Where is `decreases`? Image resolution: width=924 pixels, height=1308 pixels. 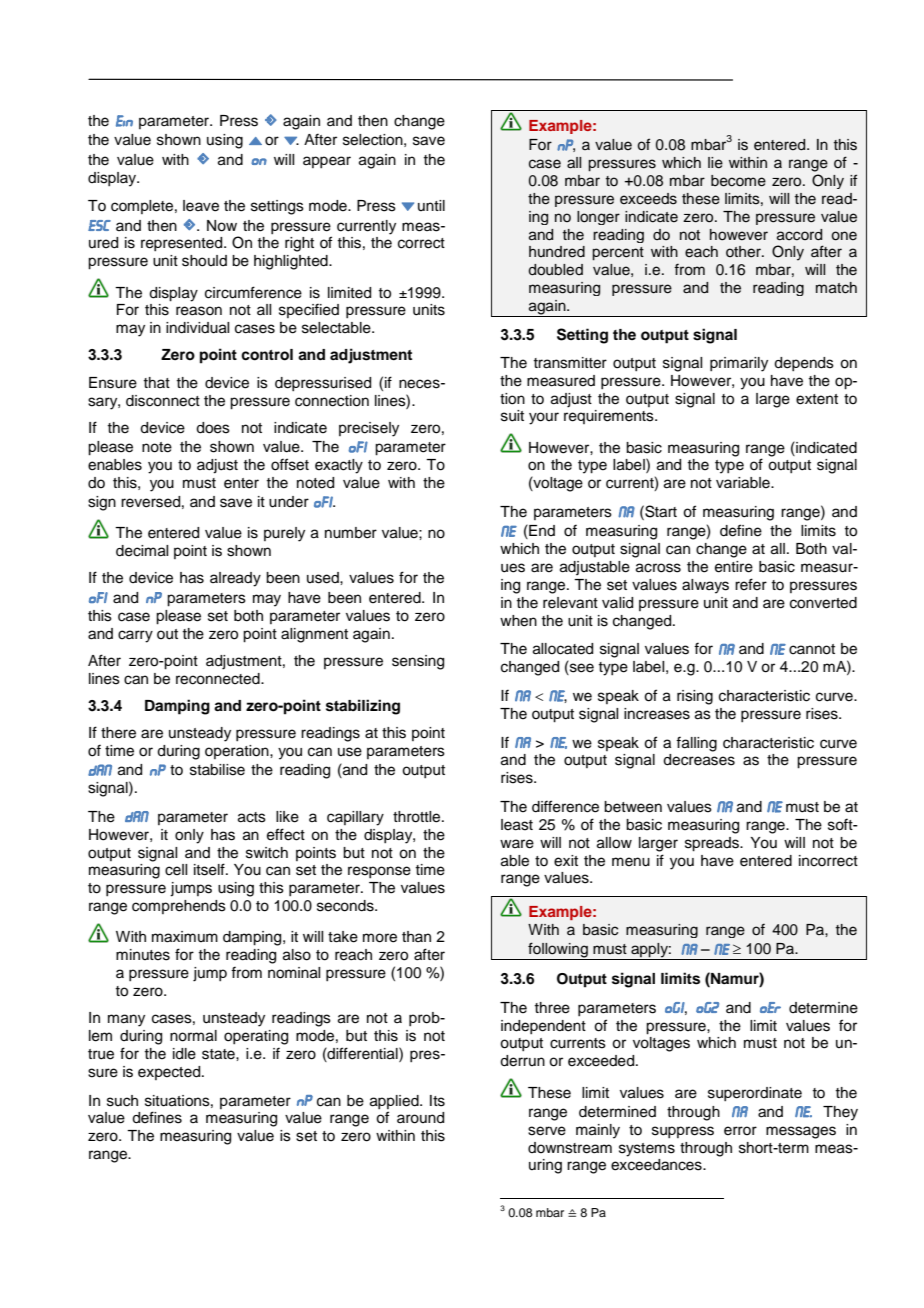 decreases is located at coordinates (699, 760).
